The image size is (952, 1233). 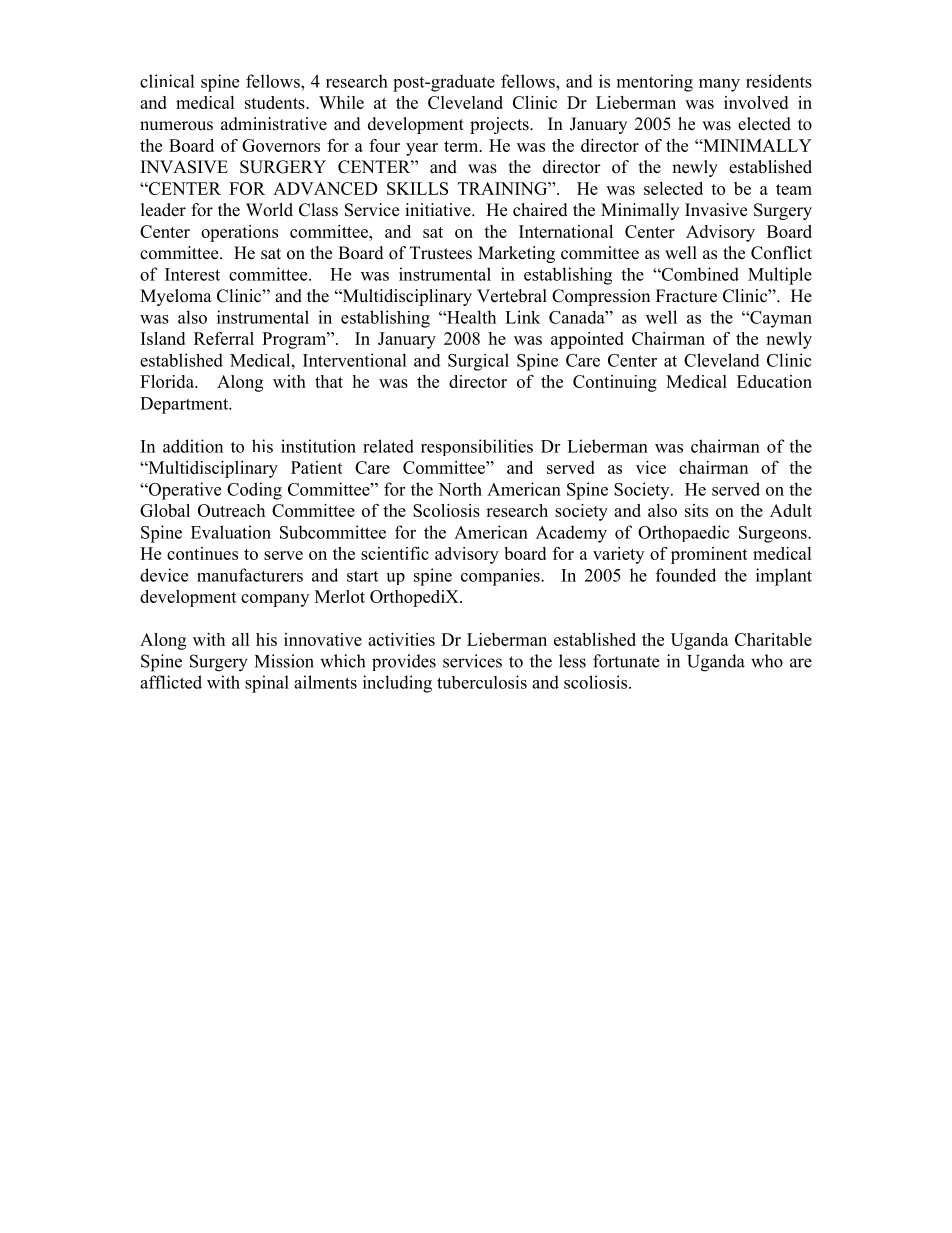 I want to click on projects, so click(x=500, y=125).
